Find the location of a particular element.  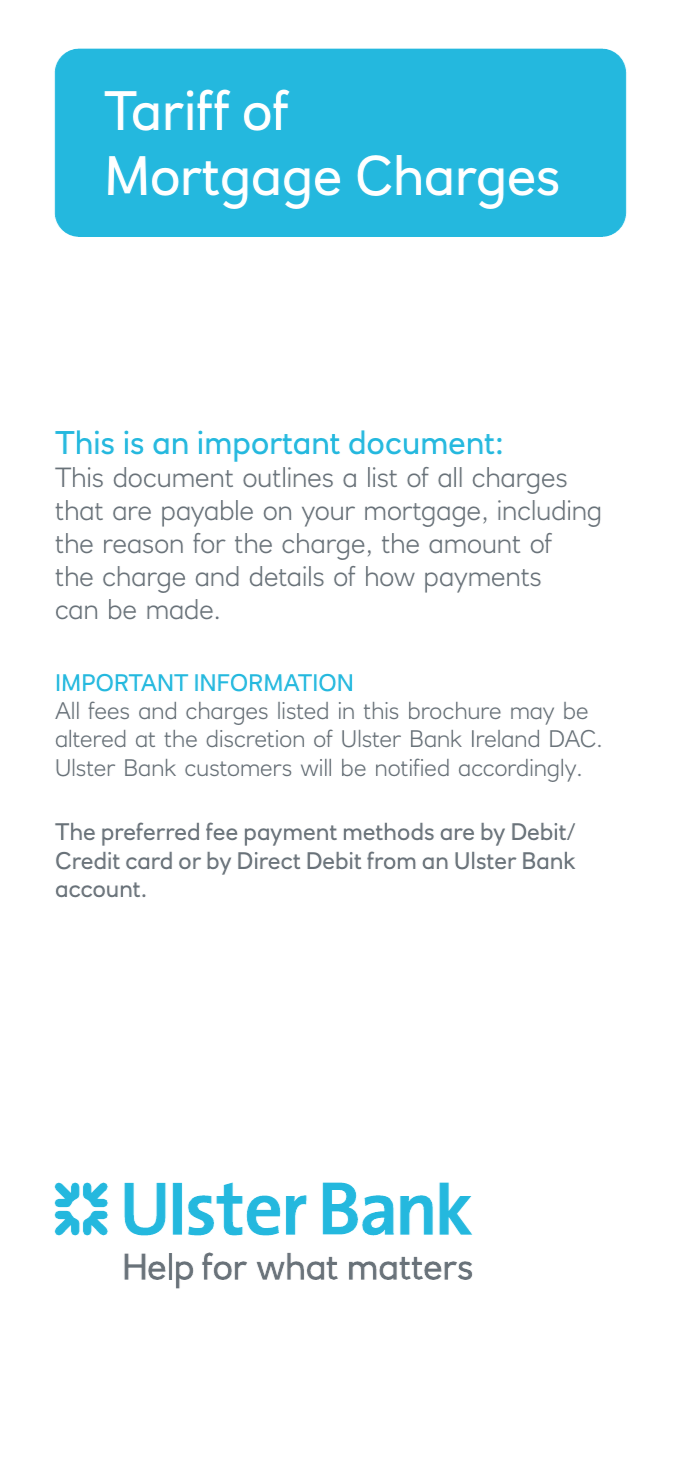

your is located at coordinates (328, 516).
